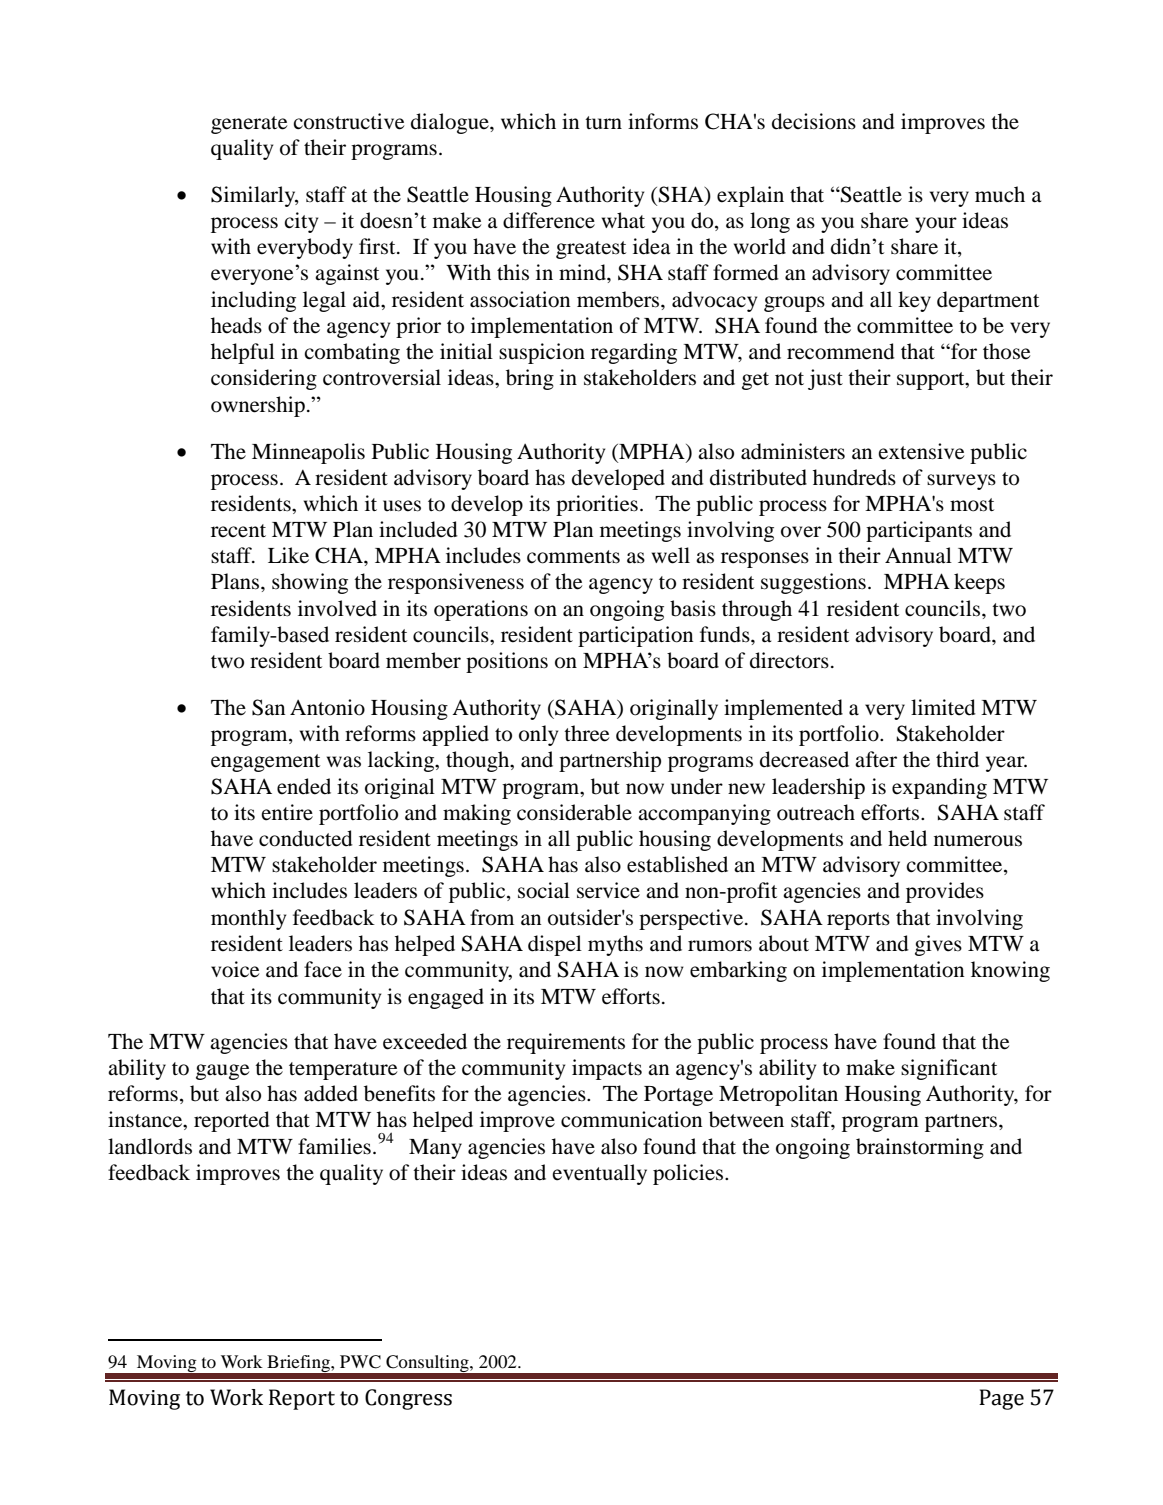  Describe the element at coordinates (938, 945) in the screenshot. I see `gives` at that location.
